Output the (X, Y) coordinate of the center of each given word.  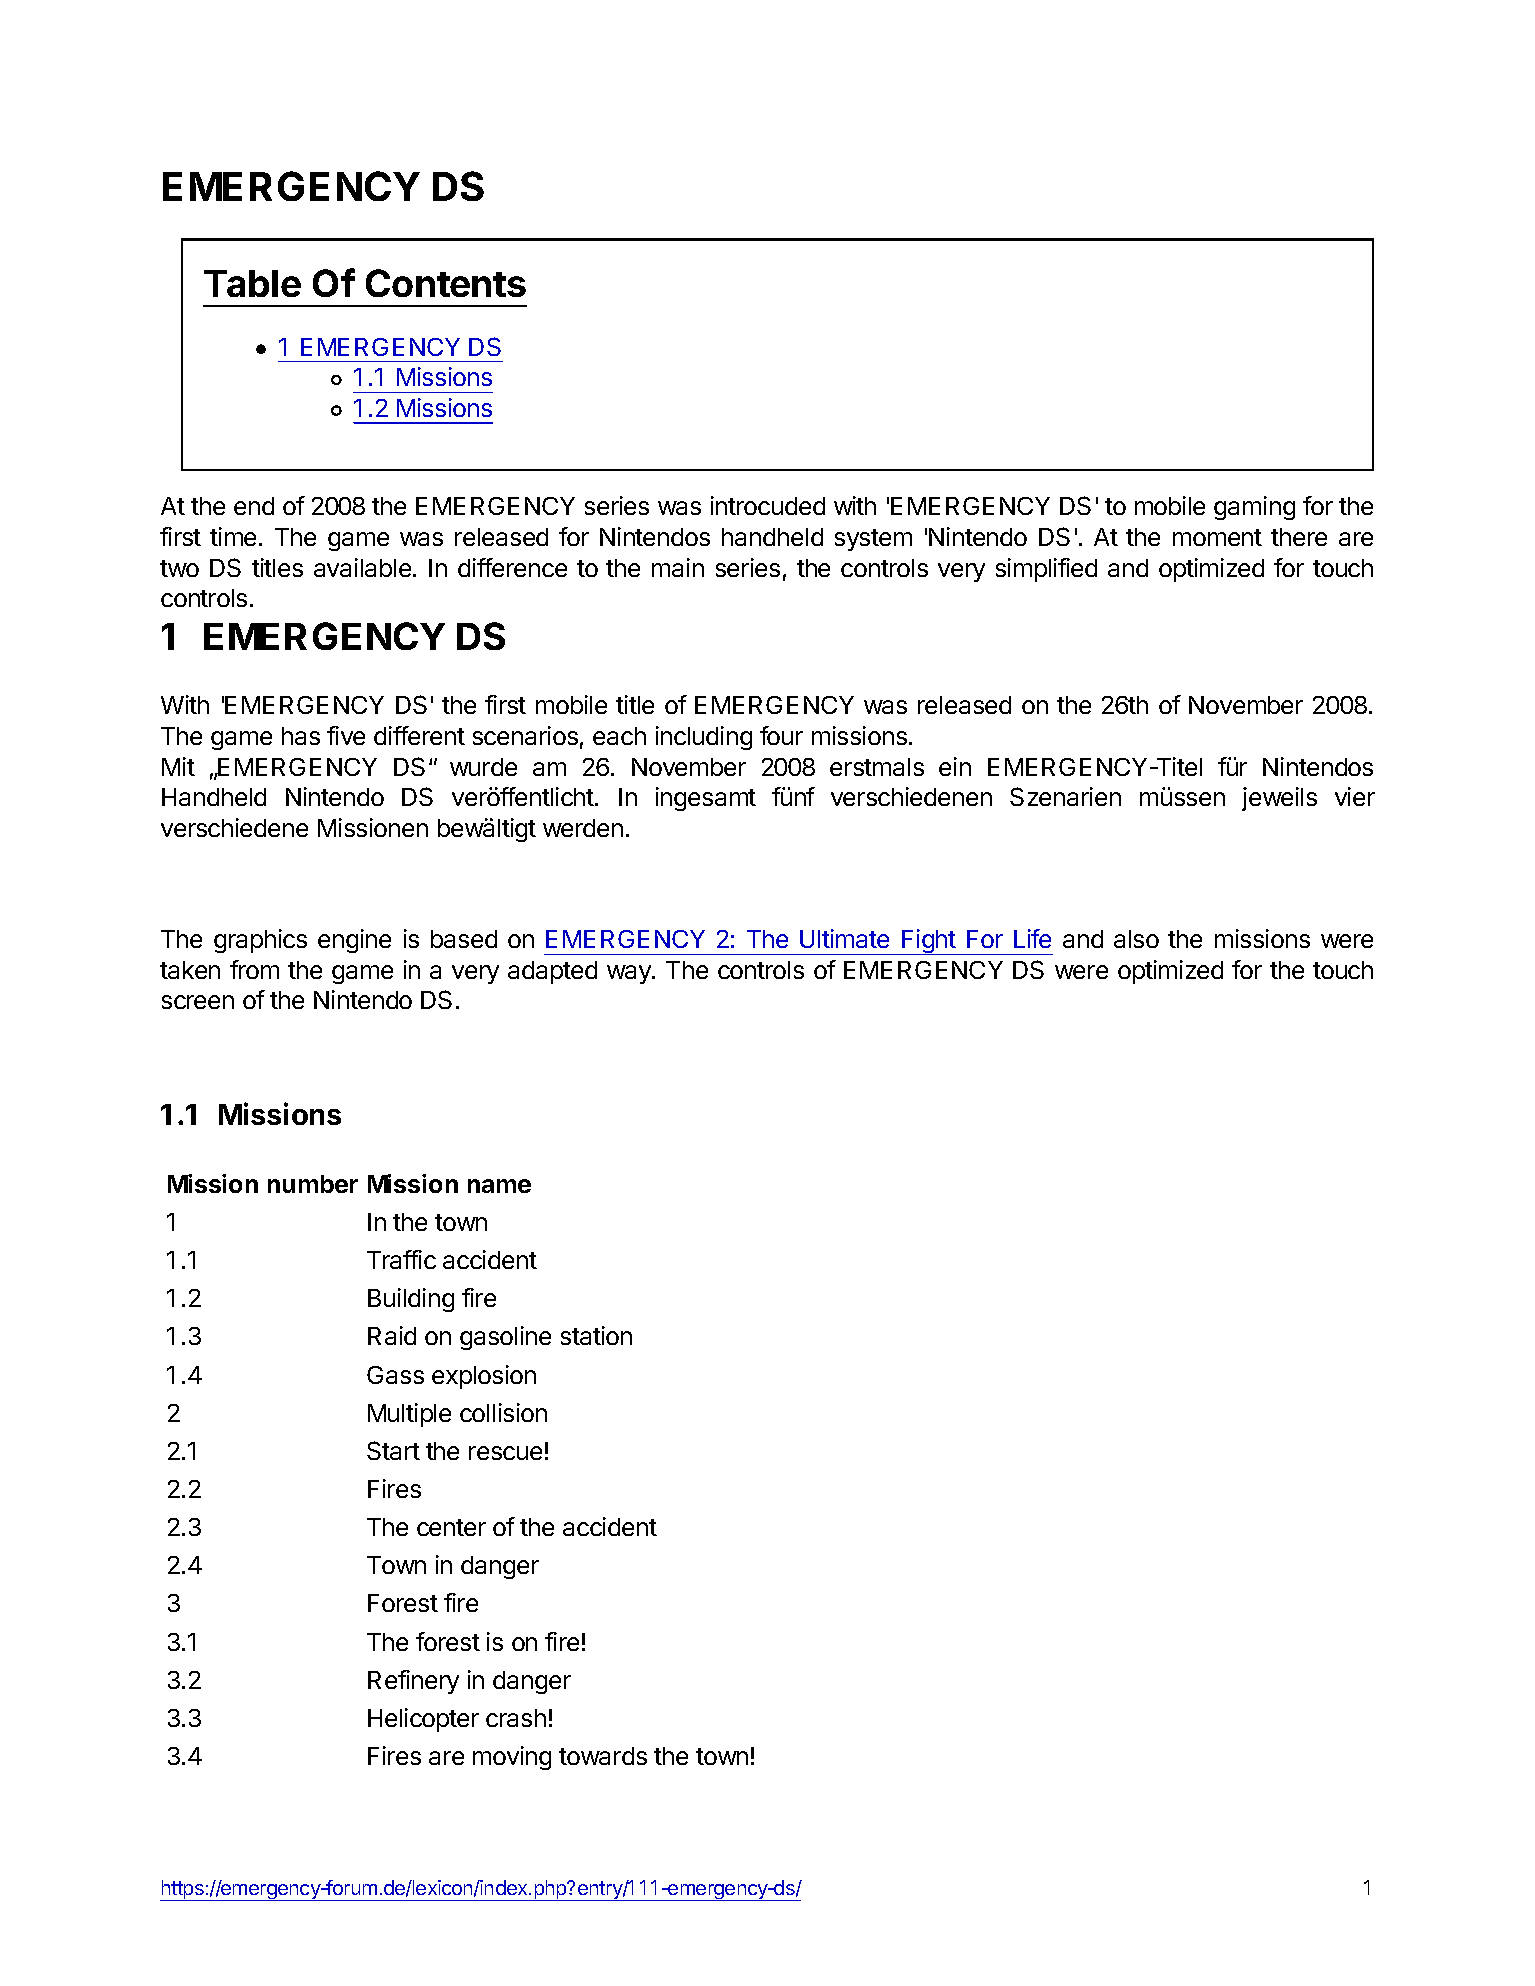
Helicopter (423, 1720)
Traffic (401, 1259)
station (596, 1335)
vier (1355, 796)
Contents (446, 283)
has (301, 736)
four (781, 735)
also (1136, 939)
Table (252, 283)
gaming (1254, 508)
